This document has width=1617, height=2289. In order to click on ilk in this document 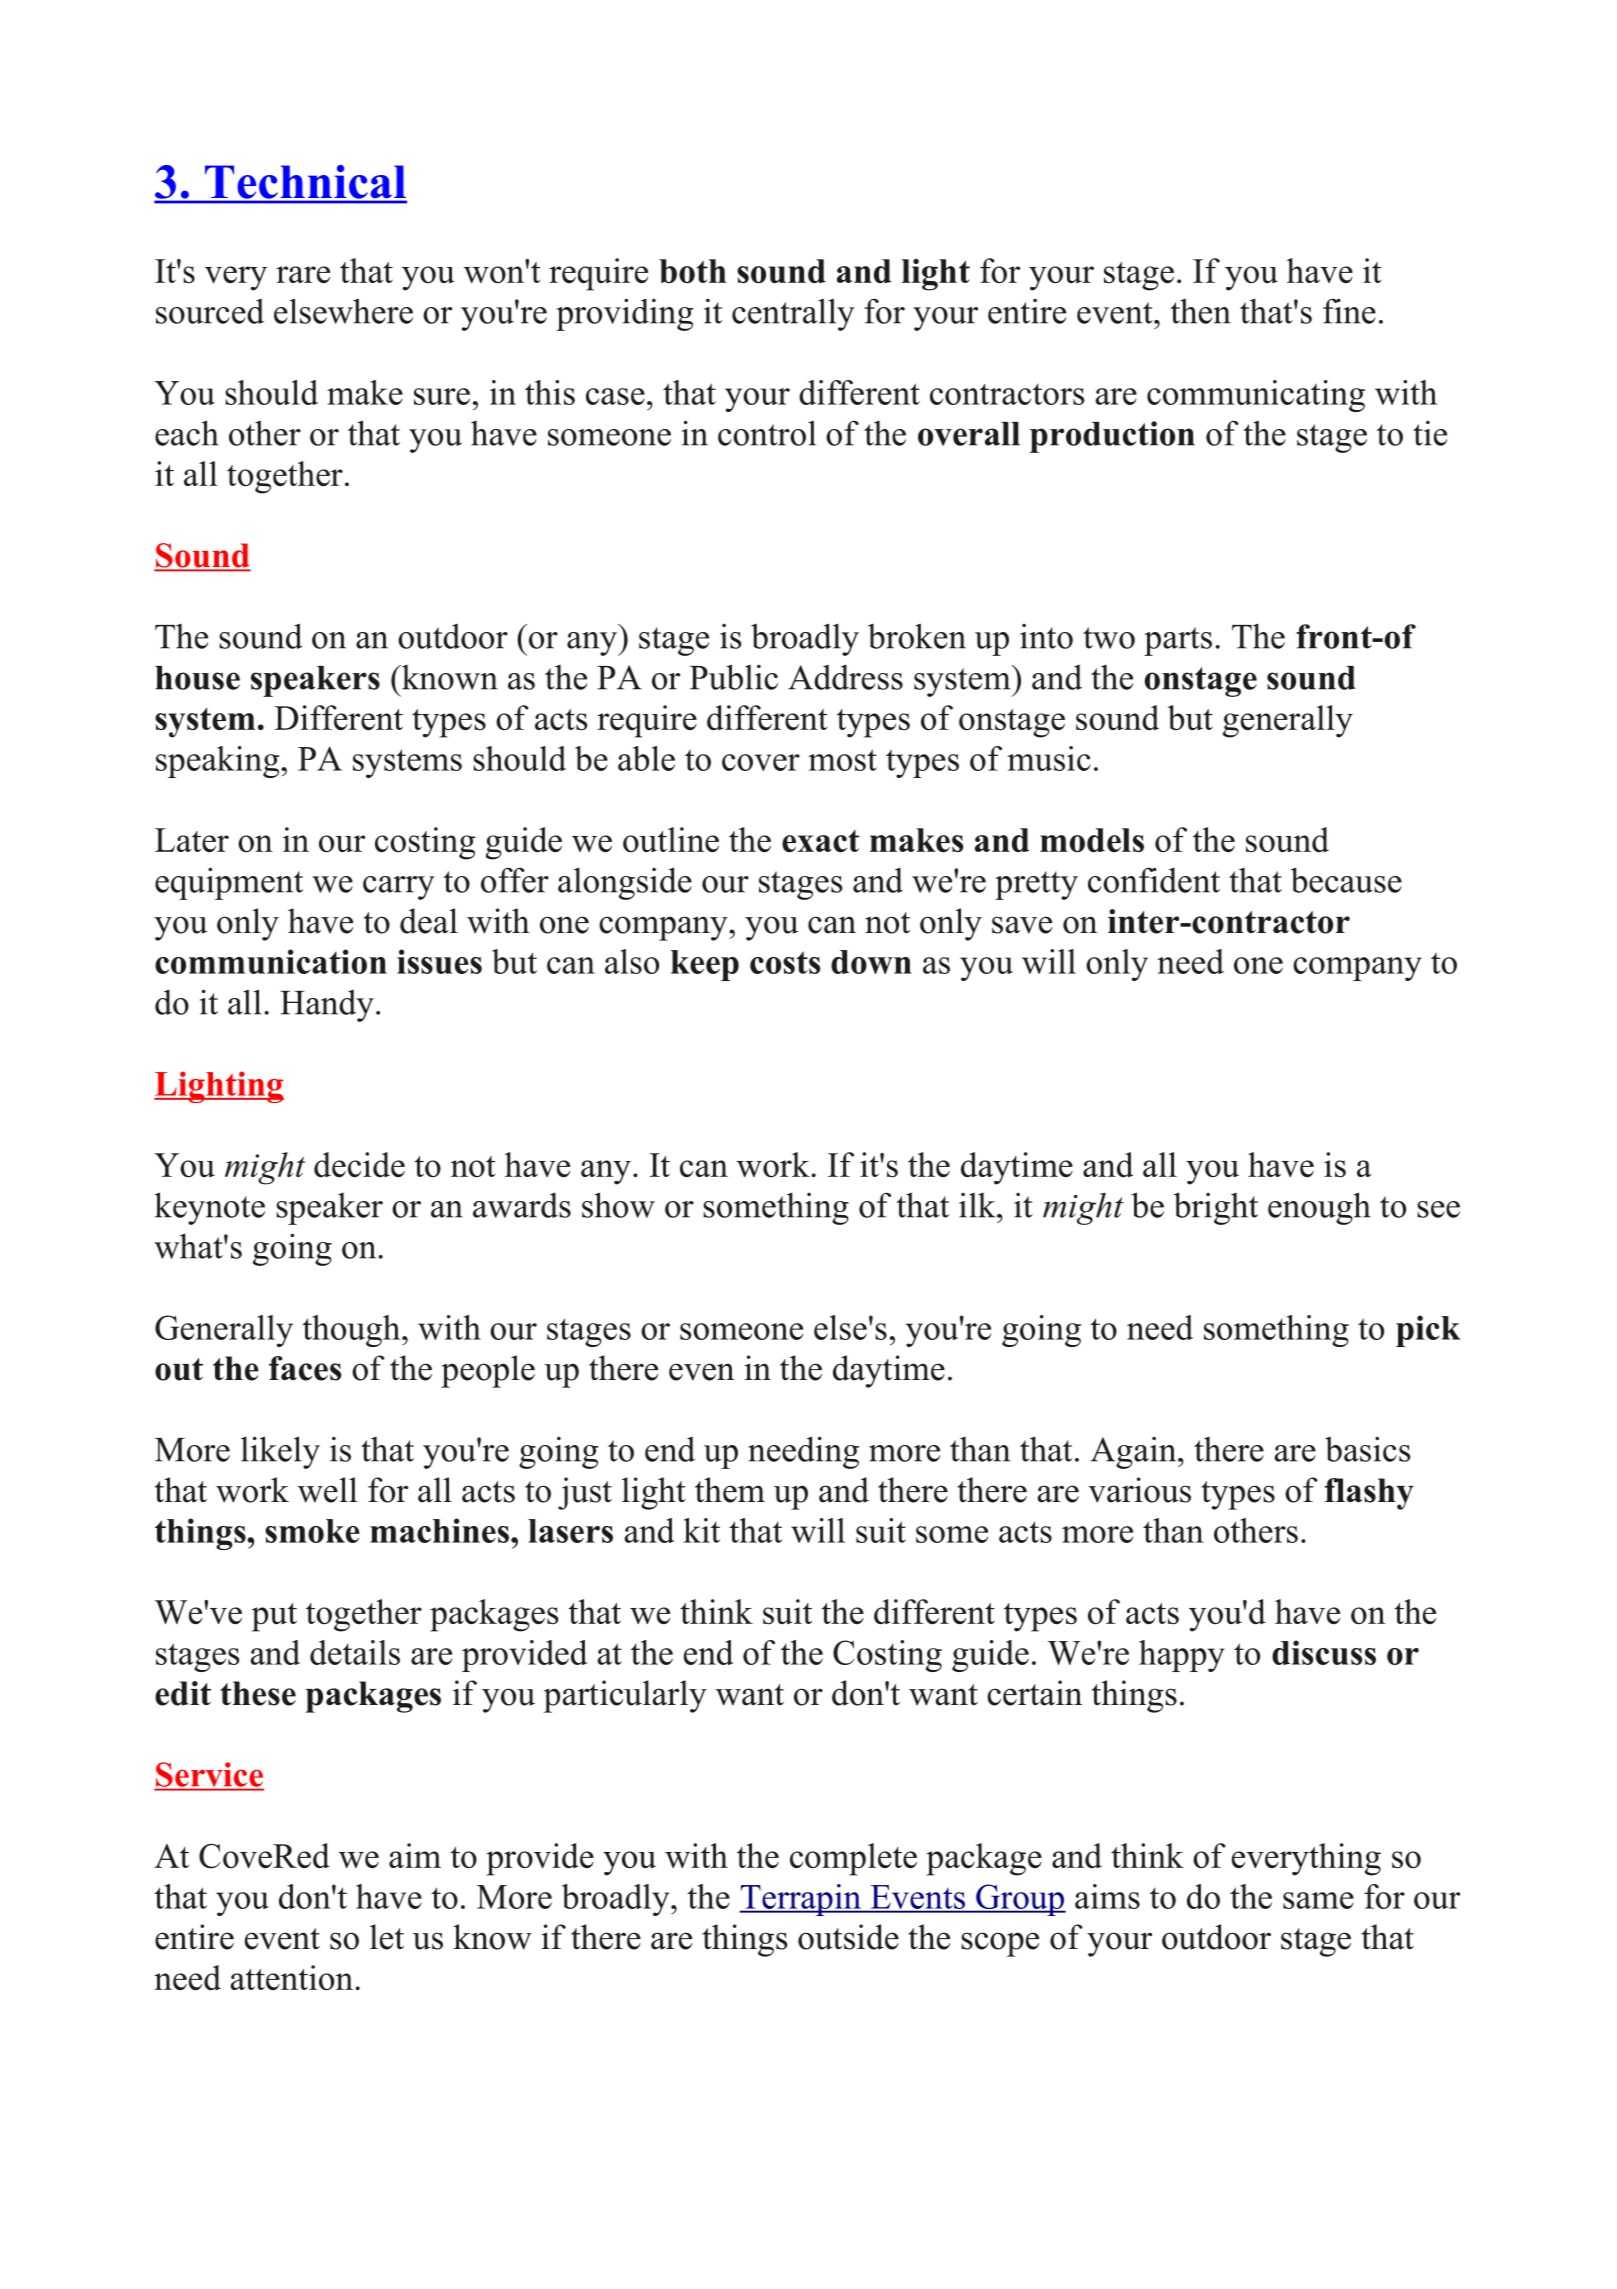, I will do `click(978, 1205)`.
